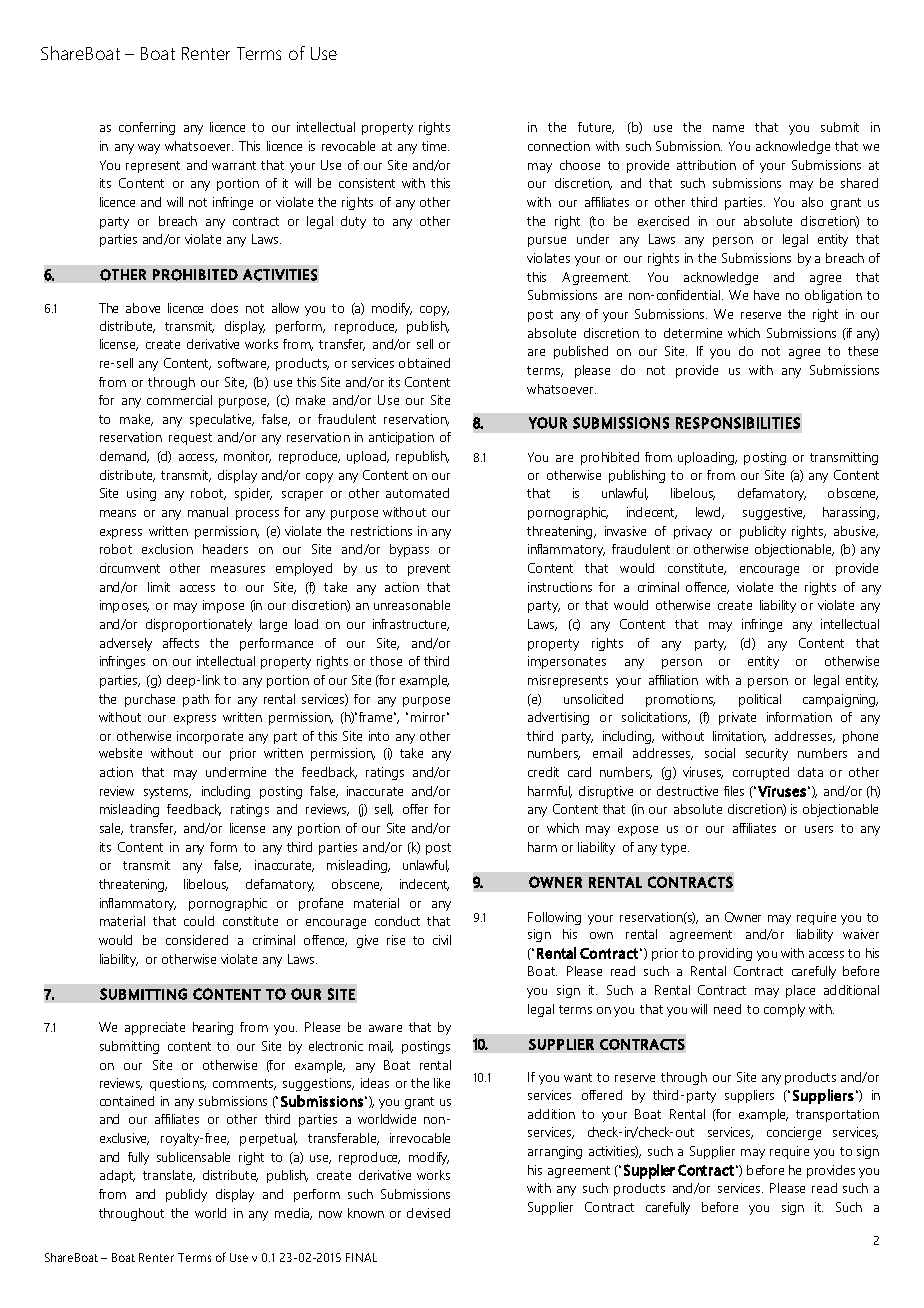 This image has width=924, height=1308. I want to click on path, so click(196, 700).
